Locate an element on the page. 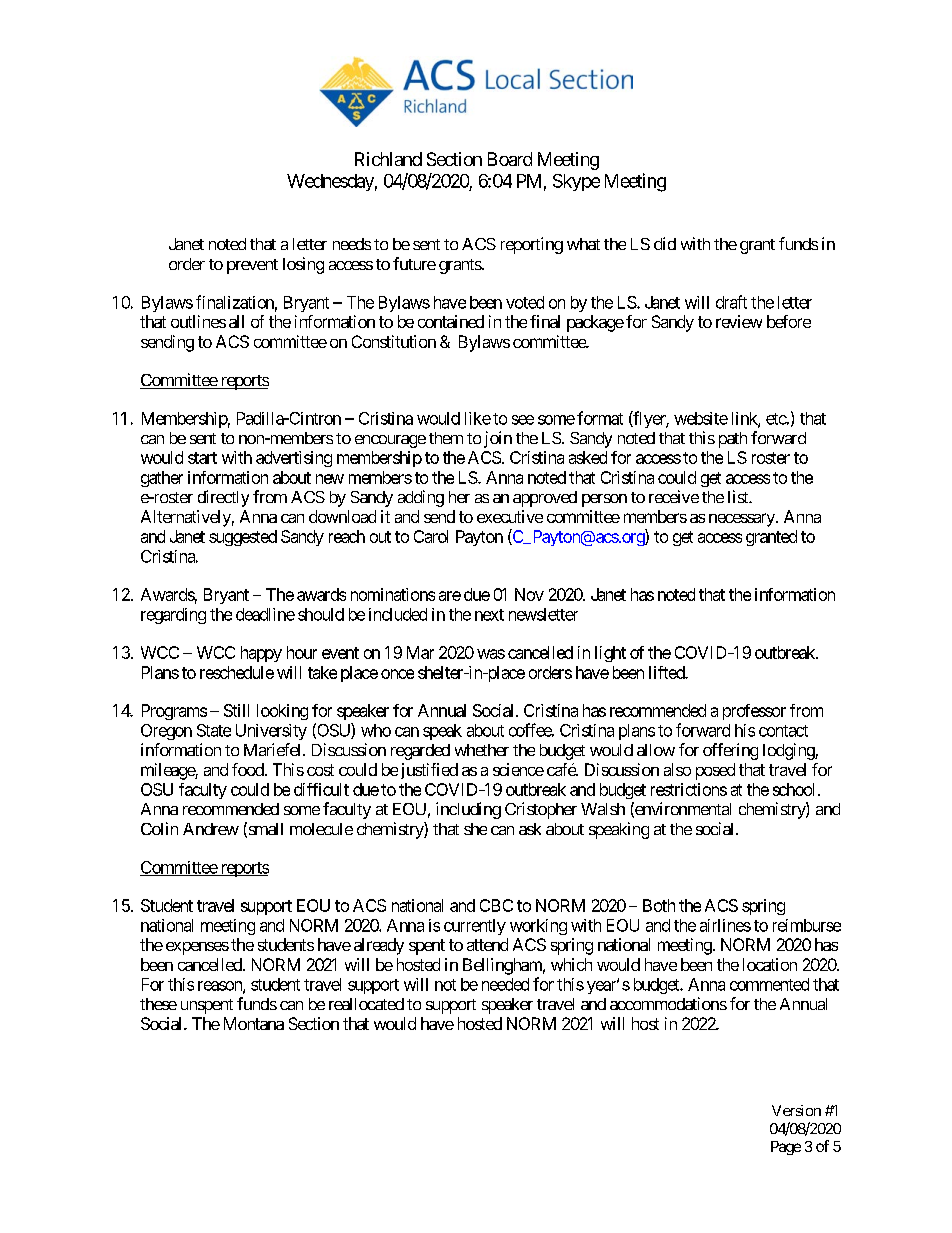 The height and width of the image is (1233, 952). Board is located at coordinates (510, 159).
